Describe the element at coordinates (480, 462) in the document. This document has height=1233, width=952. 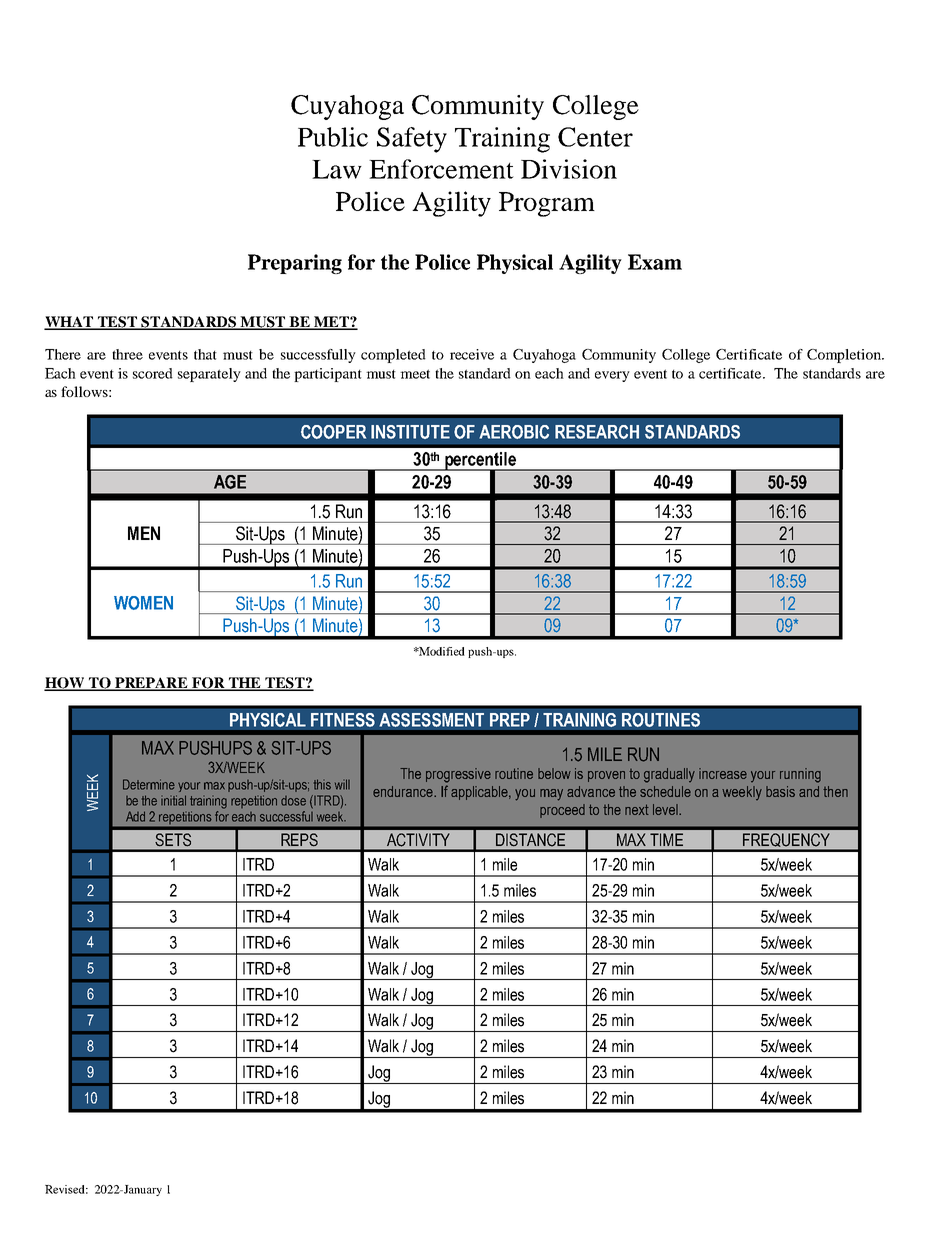
I see `percentile` at that location.
